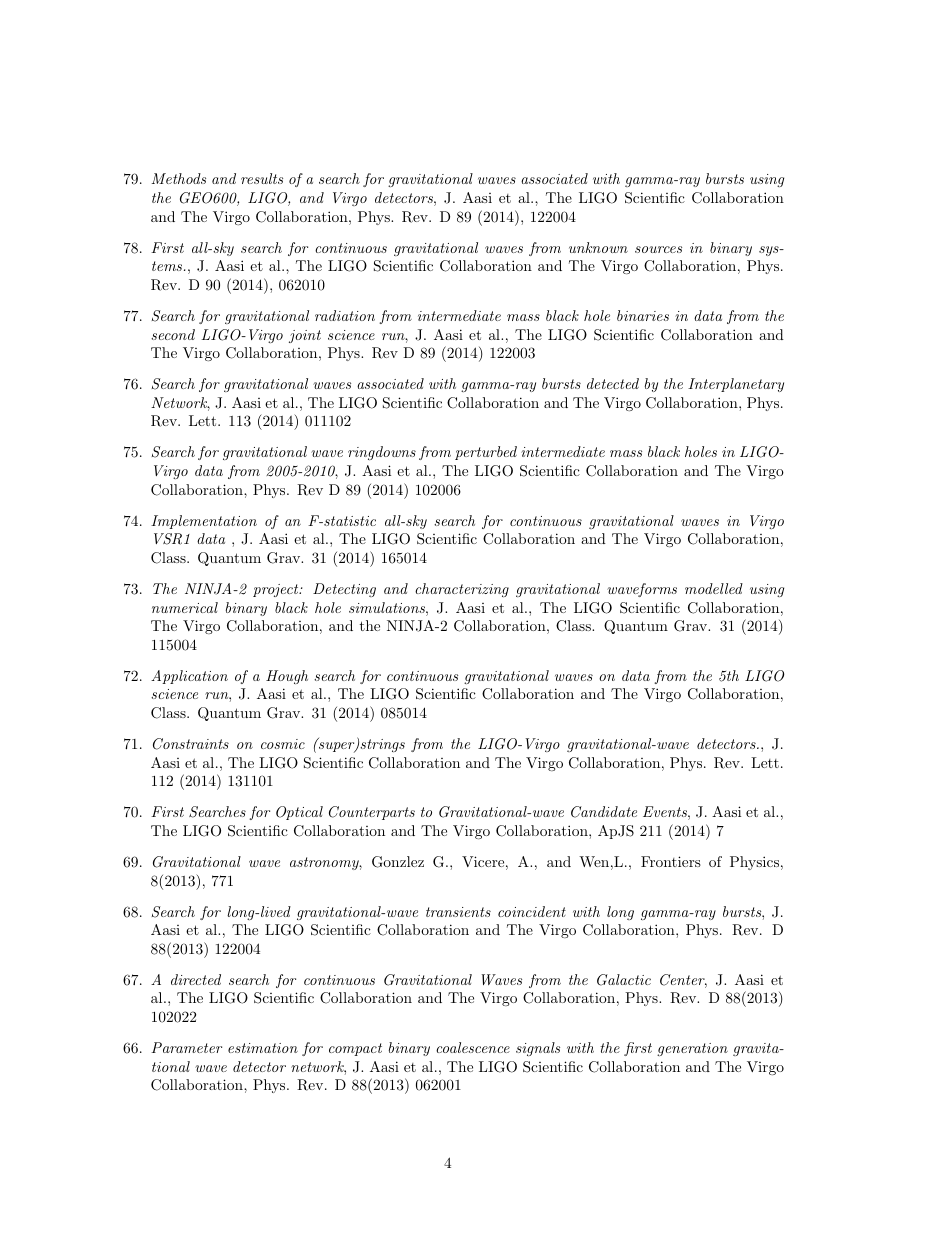 The height and width of the image is (1233, 952). I want to click on sources, so click(658, 249).
